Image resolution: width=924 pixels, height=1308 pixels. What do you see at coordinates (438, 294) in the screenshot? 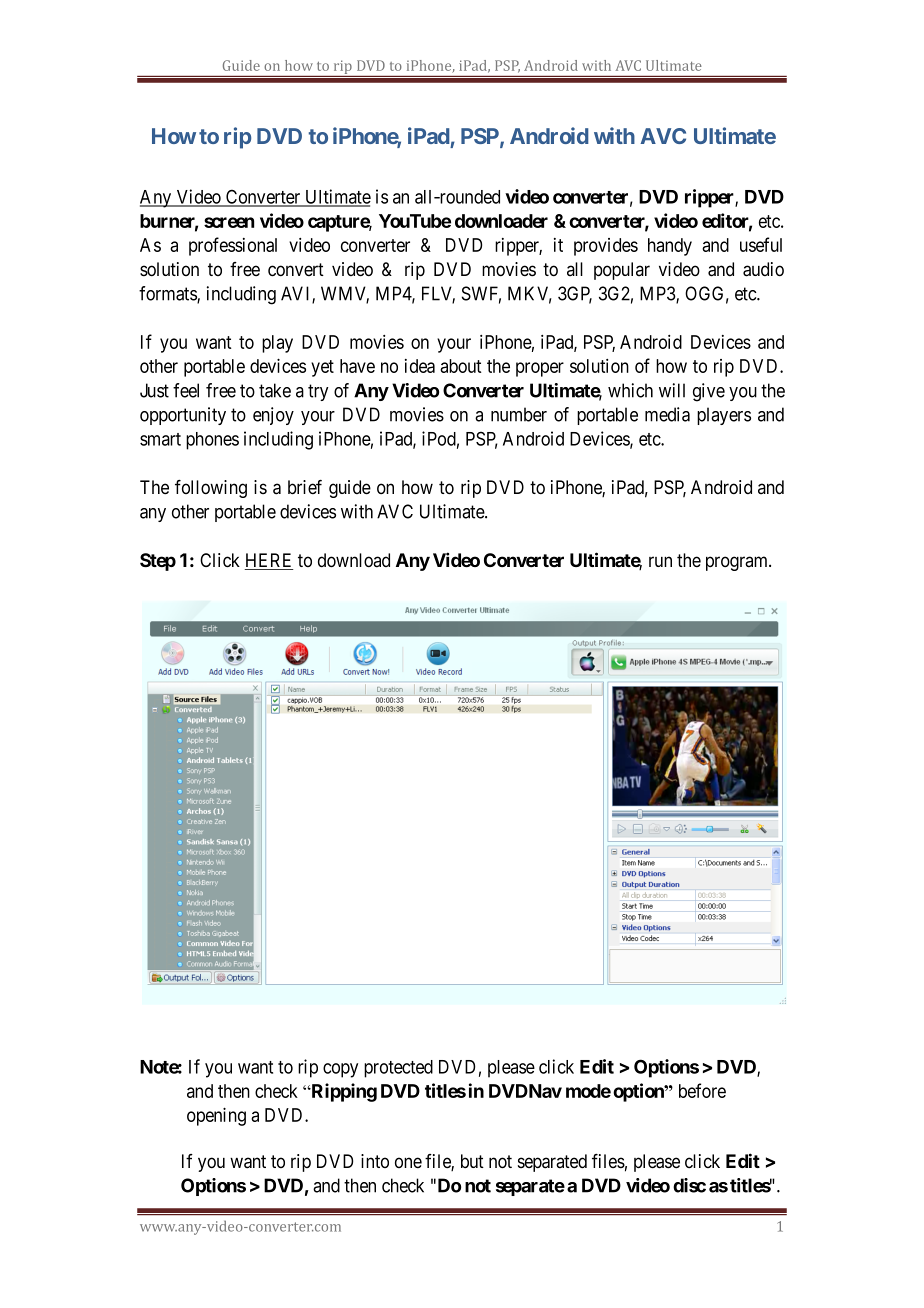
I see `FLV` at bounding box center [438, 294].
